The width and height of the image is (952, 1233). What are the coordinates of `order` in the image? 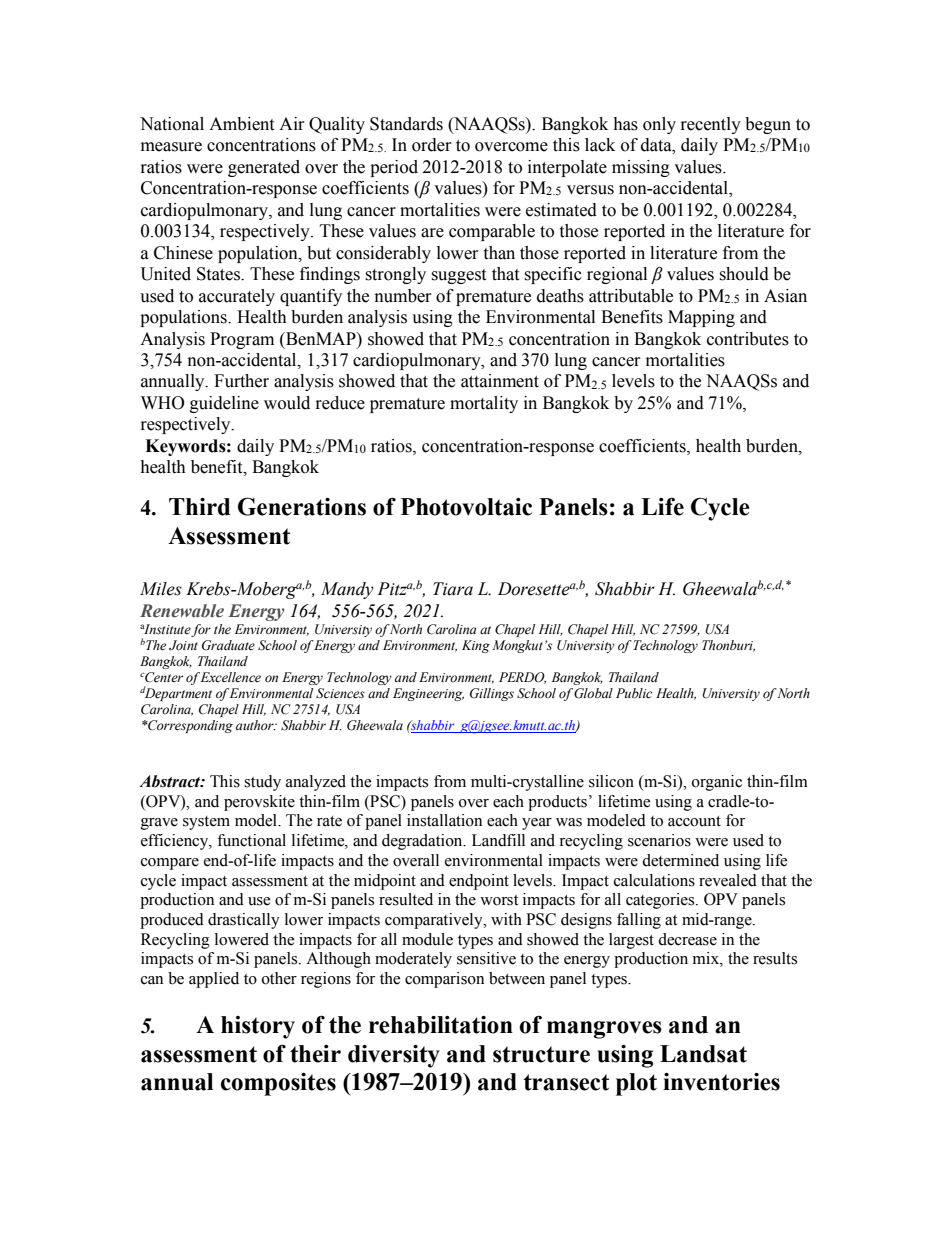 It's located at (432, 145).
